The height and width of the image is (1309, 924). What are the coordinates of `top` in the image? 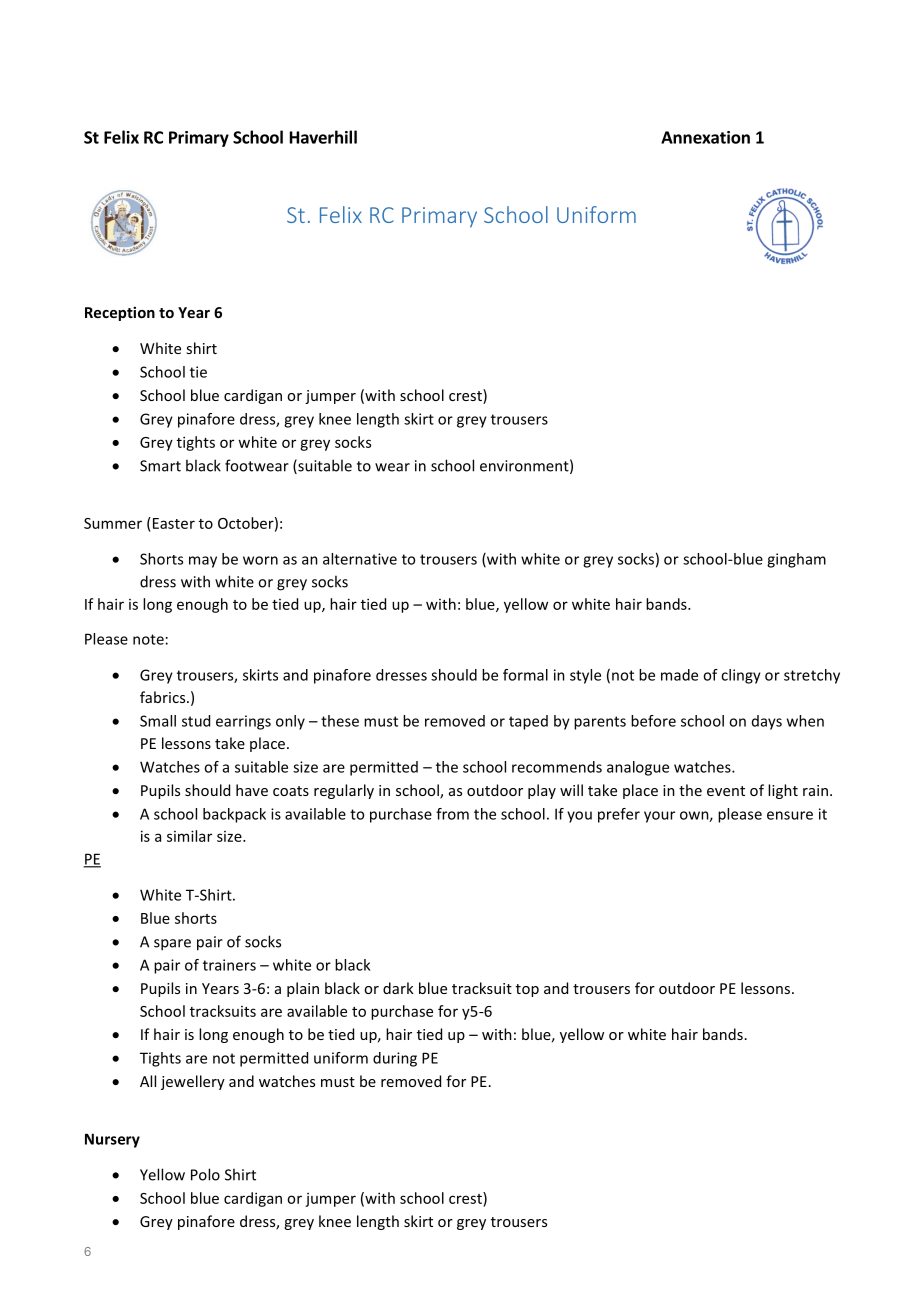 It's located at (527, 990).
